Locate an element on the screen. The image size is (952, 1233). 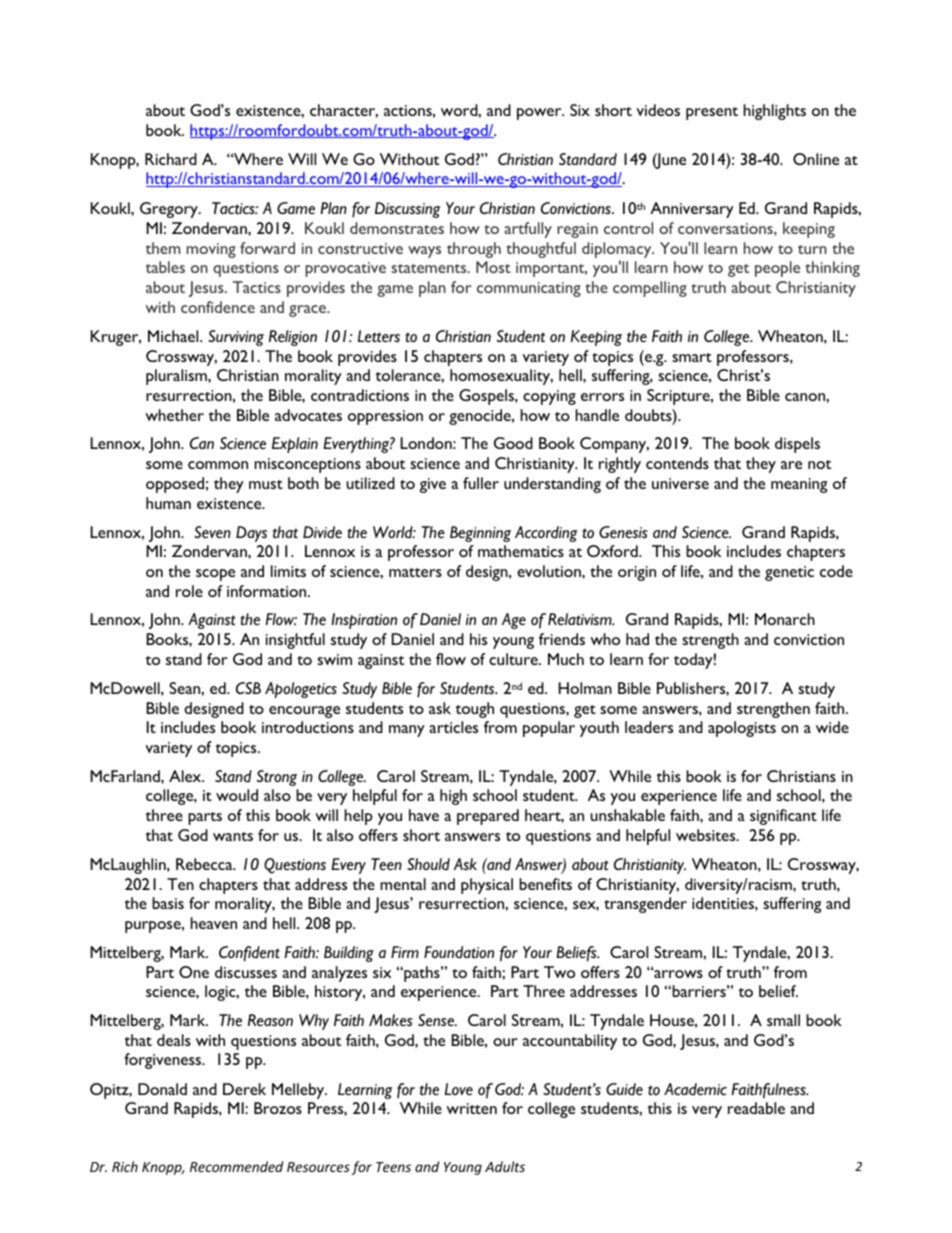
fuller is located at coordinates (481, 483).
